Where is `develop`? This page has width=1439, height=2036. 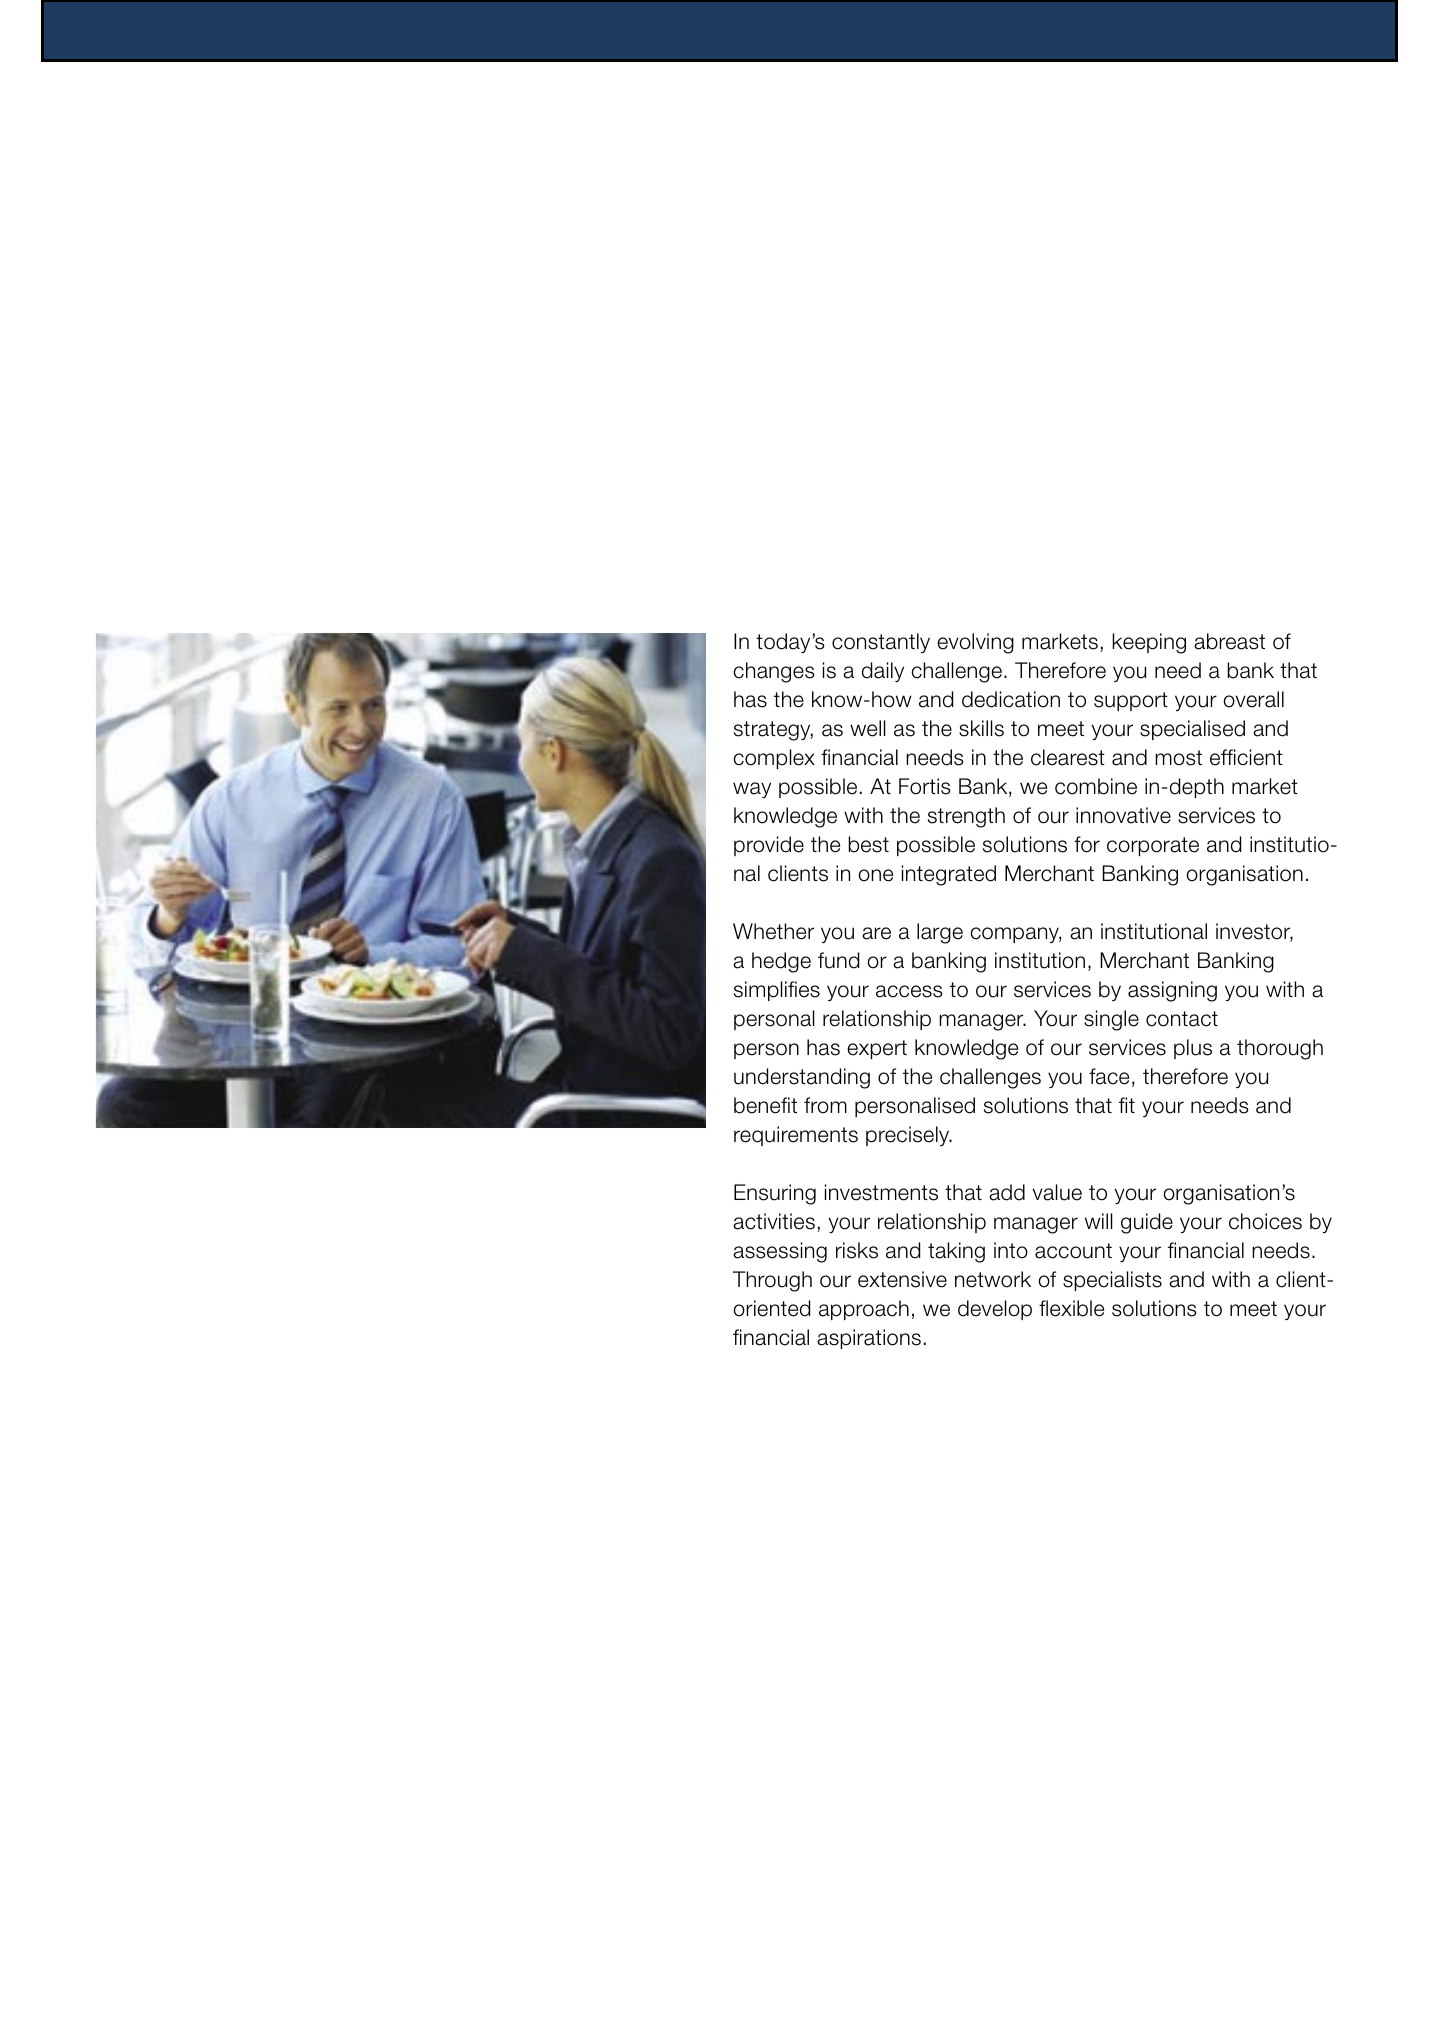 develop is located at coordinates (995, 1310).
